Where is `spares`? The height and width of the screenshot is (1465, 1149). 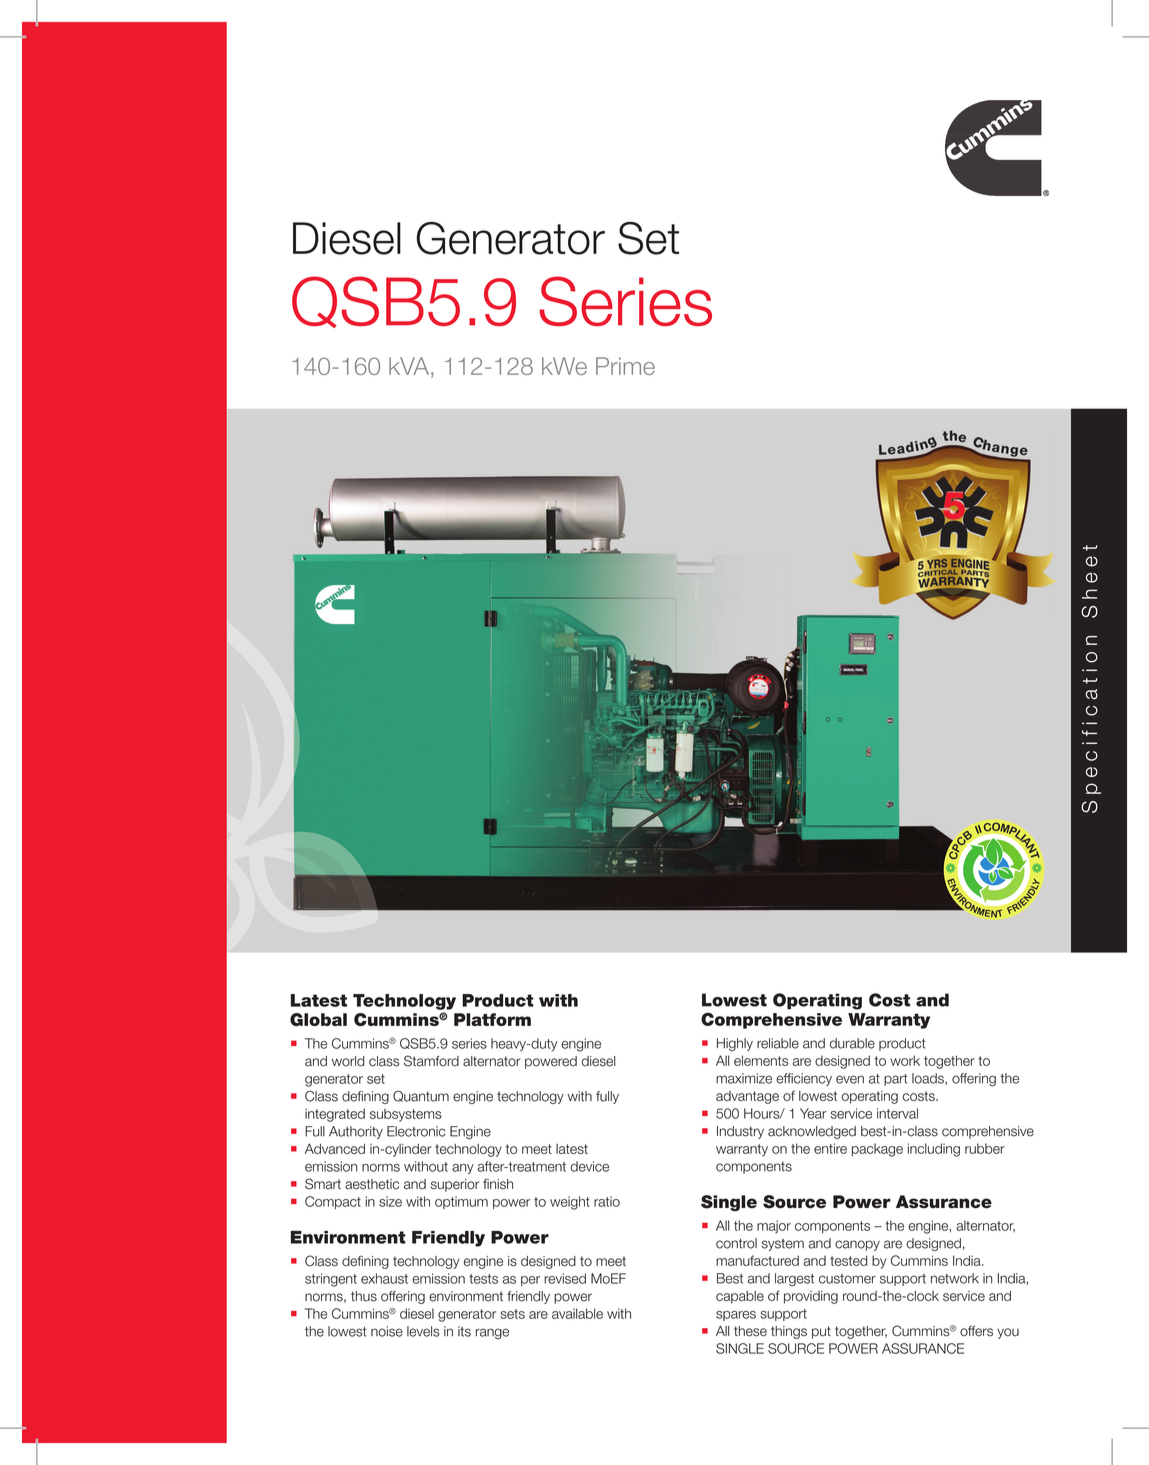
spares is located at coordinates (736, 1316).
